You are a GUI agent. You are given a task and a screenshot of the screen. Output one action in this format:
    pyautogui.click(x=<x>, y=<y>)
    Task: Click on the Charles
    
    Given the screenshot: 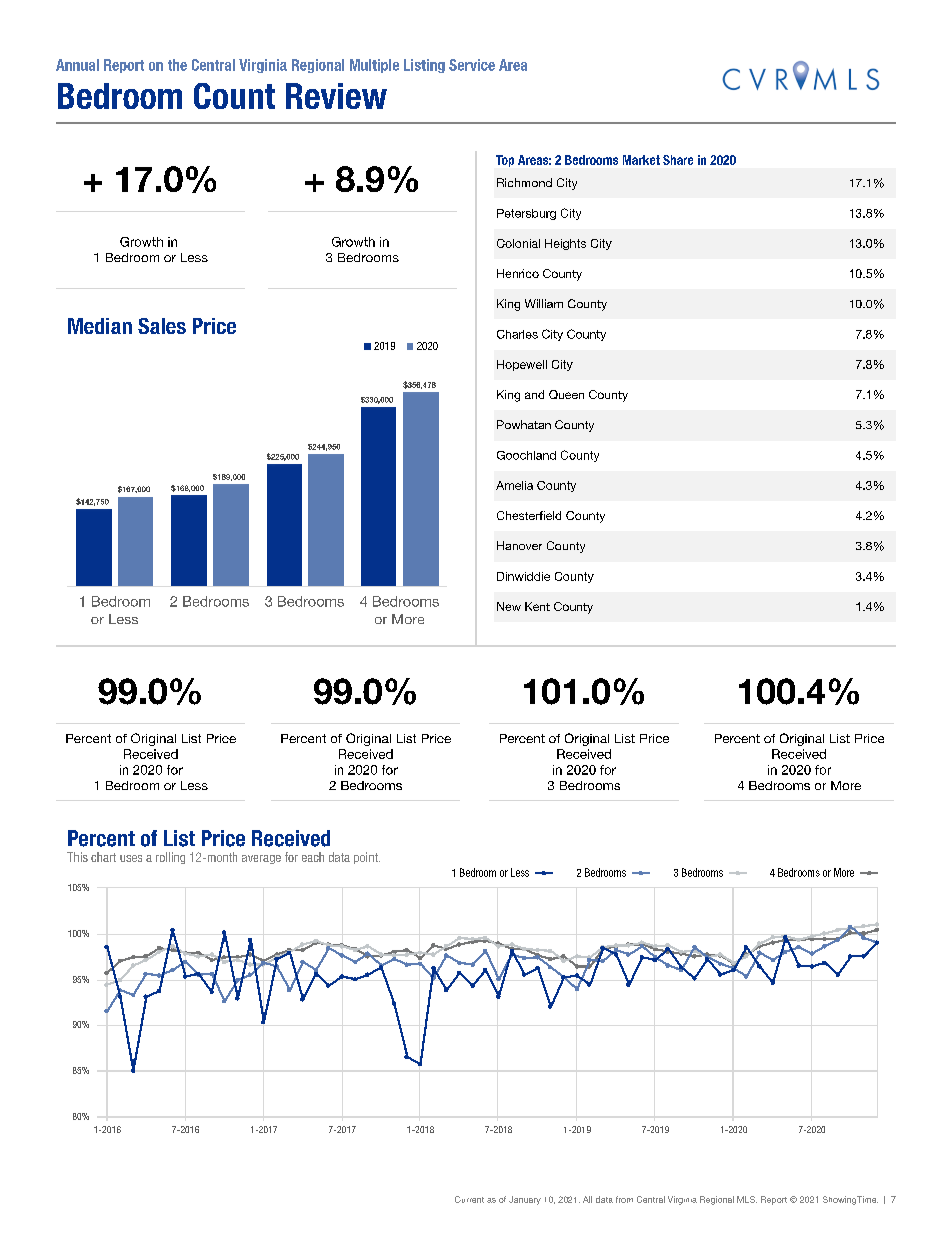 What is the action you would take?
    pyautogui.click(x=517, y=334)
